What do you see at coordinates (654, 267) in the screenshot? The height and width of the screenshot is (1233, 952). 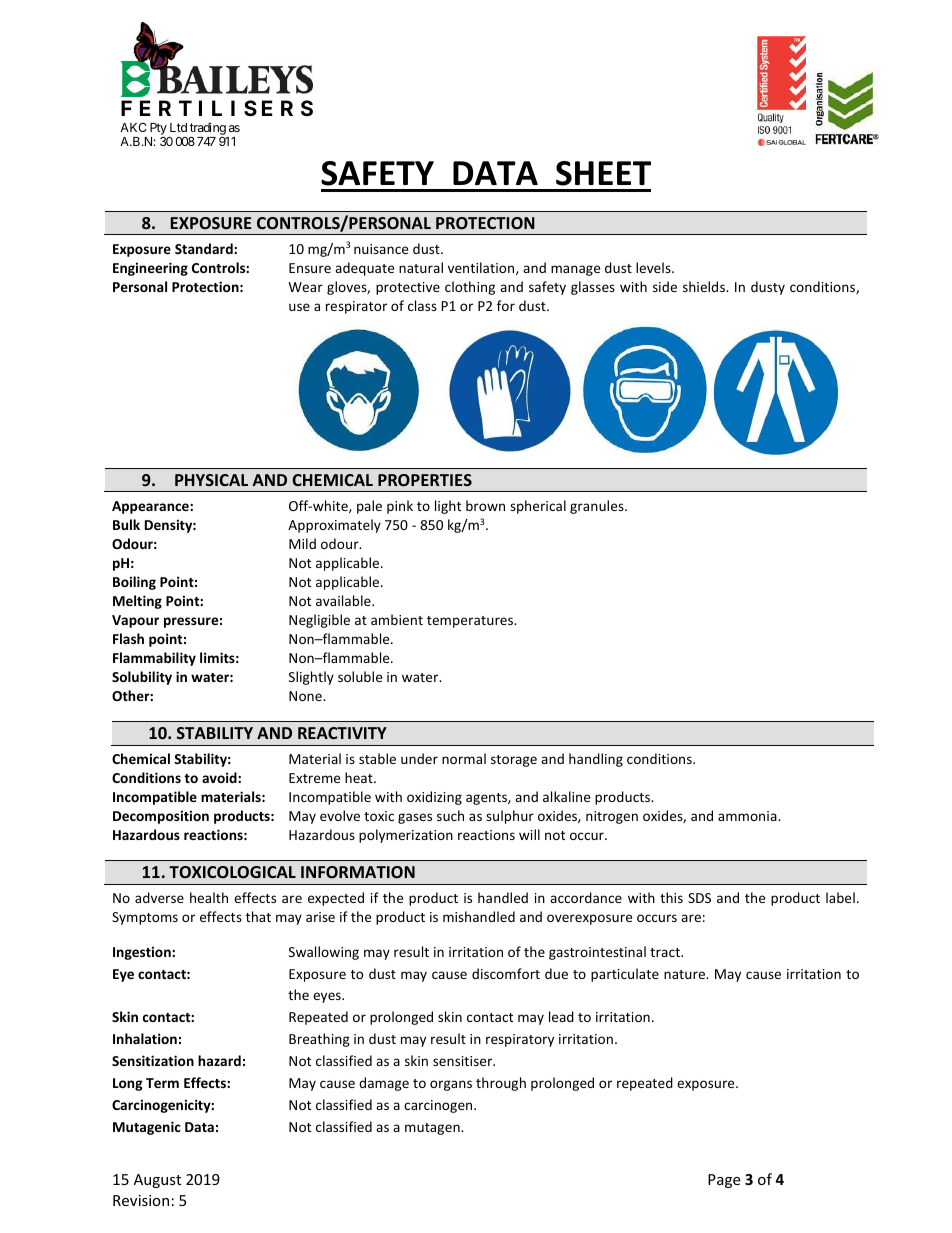 I see `levels` at bounding box center [654, 267].
